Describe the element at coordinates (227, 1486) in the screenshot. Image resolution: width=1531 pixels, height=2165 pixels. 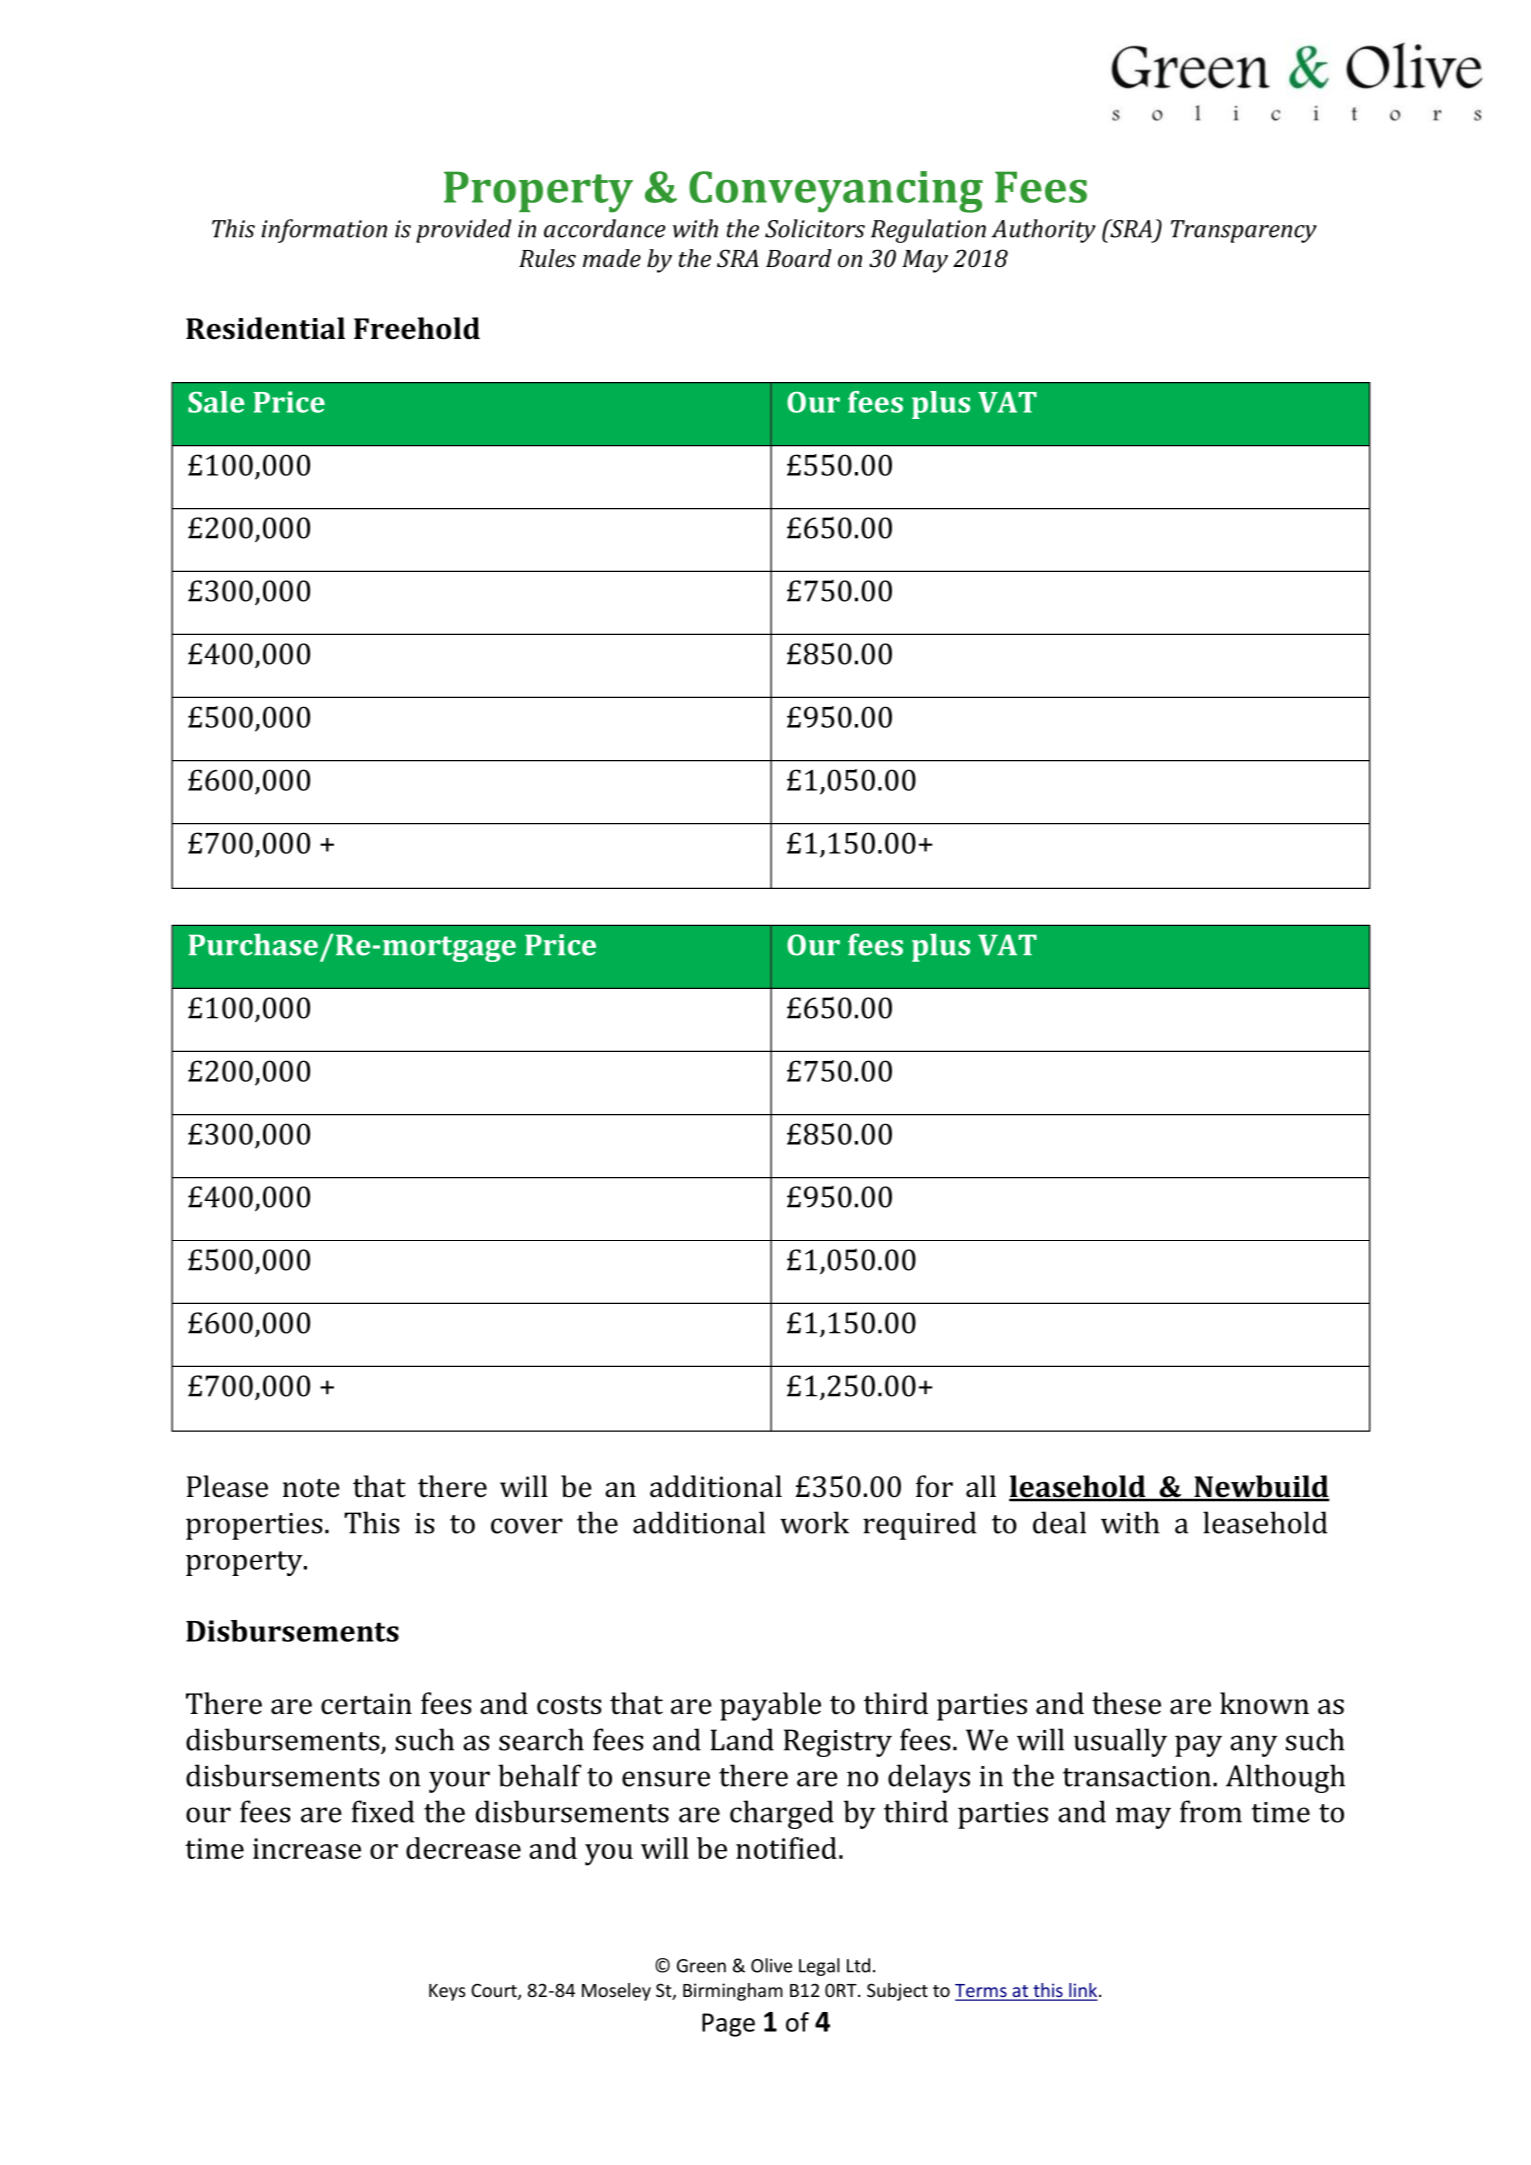
I see `Please` at that location.
